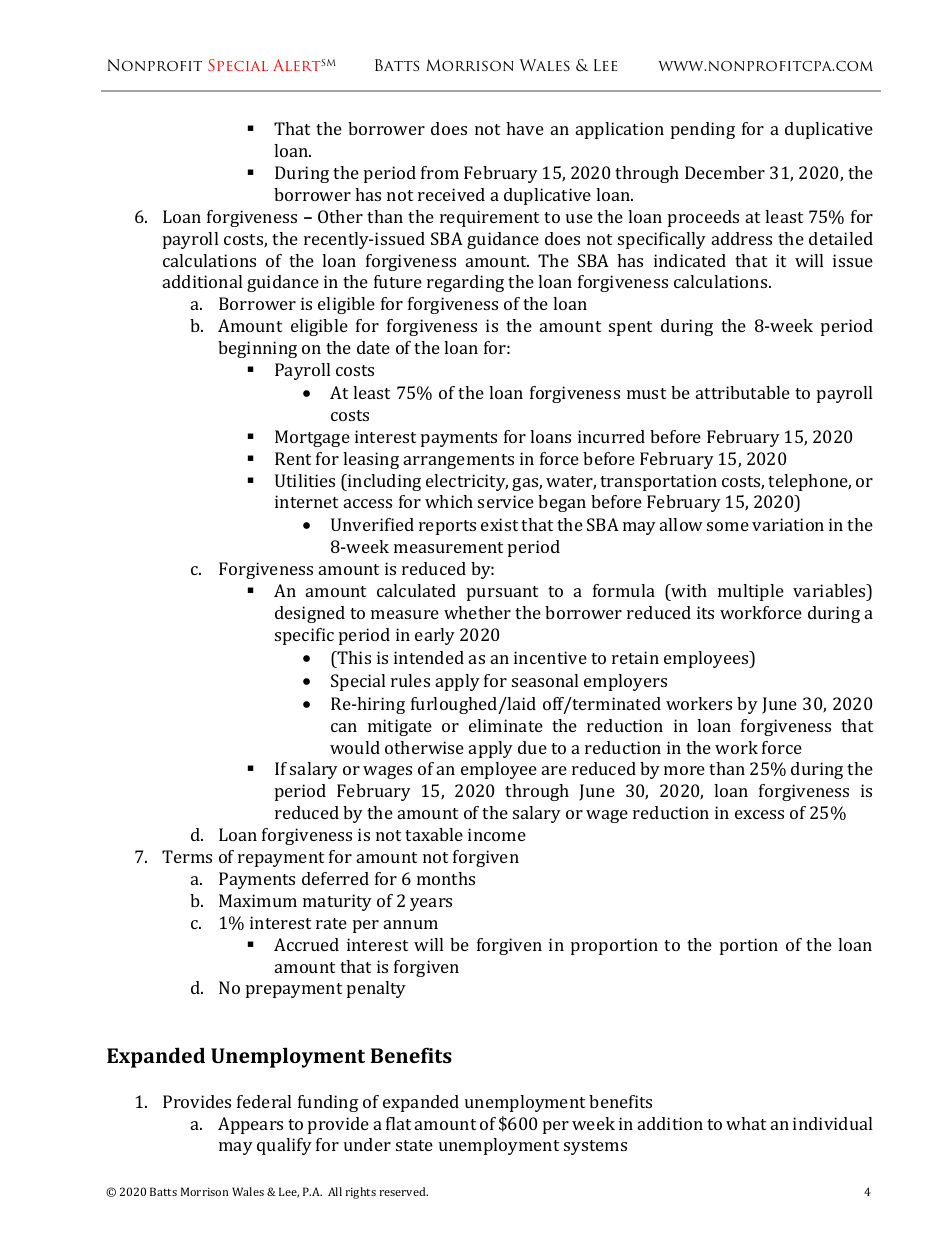  Describe the element at coordinates (284, 1146) in the screenshot. I see `qualify` at that location.
